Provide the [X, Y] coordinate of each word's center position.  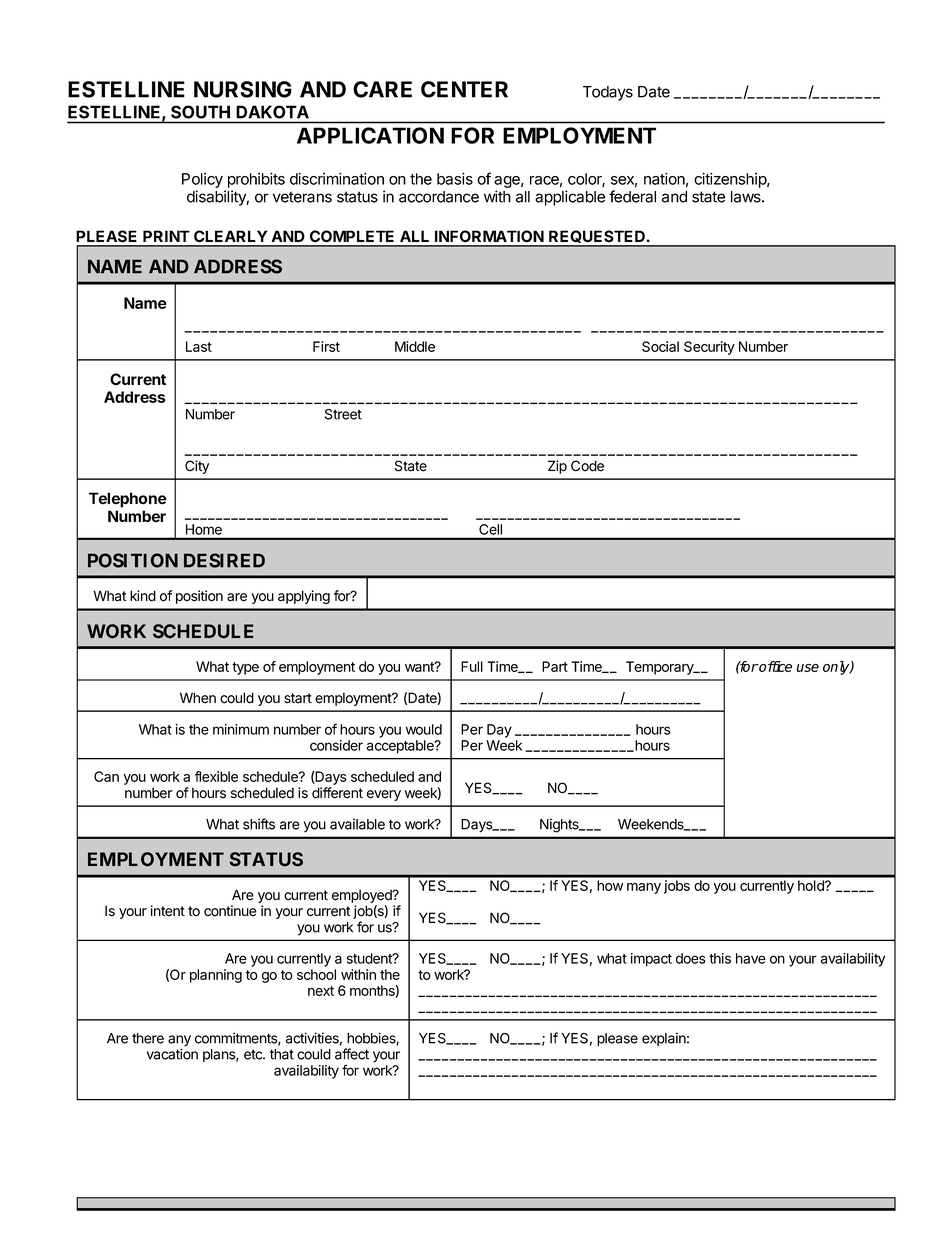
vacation [172, 1054]
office [775, 666]
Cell [490, 529]
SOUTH [200, 112]
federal [632, 196]
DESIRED [224, 560]
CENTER [464, 89]
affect [352, 1054]
